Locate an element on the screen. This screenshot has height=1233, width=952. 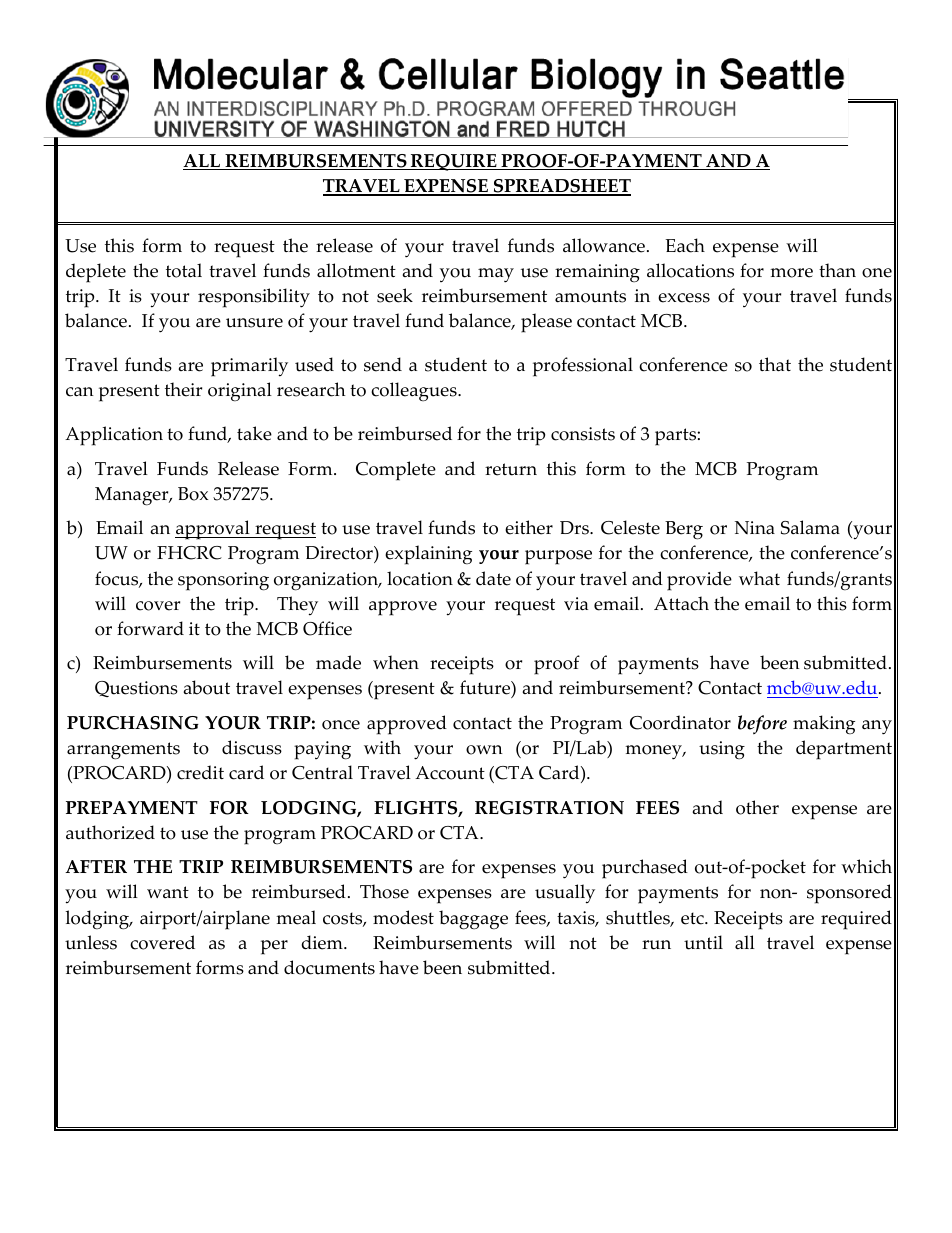
total is located at coordinates (184, 270).
